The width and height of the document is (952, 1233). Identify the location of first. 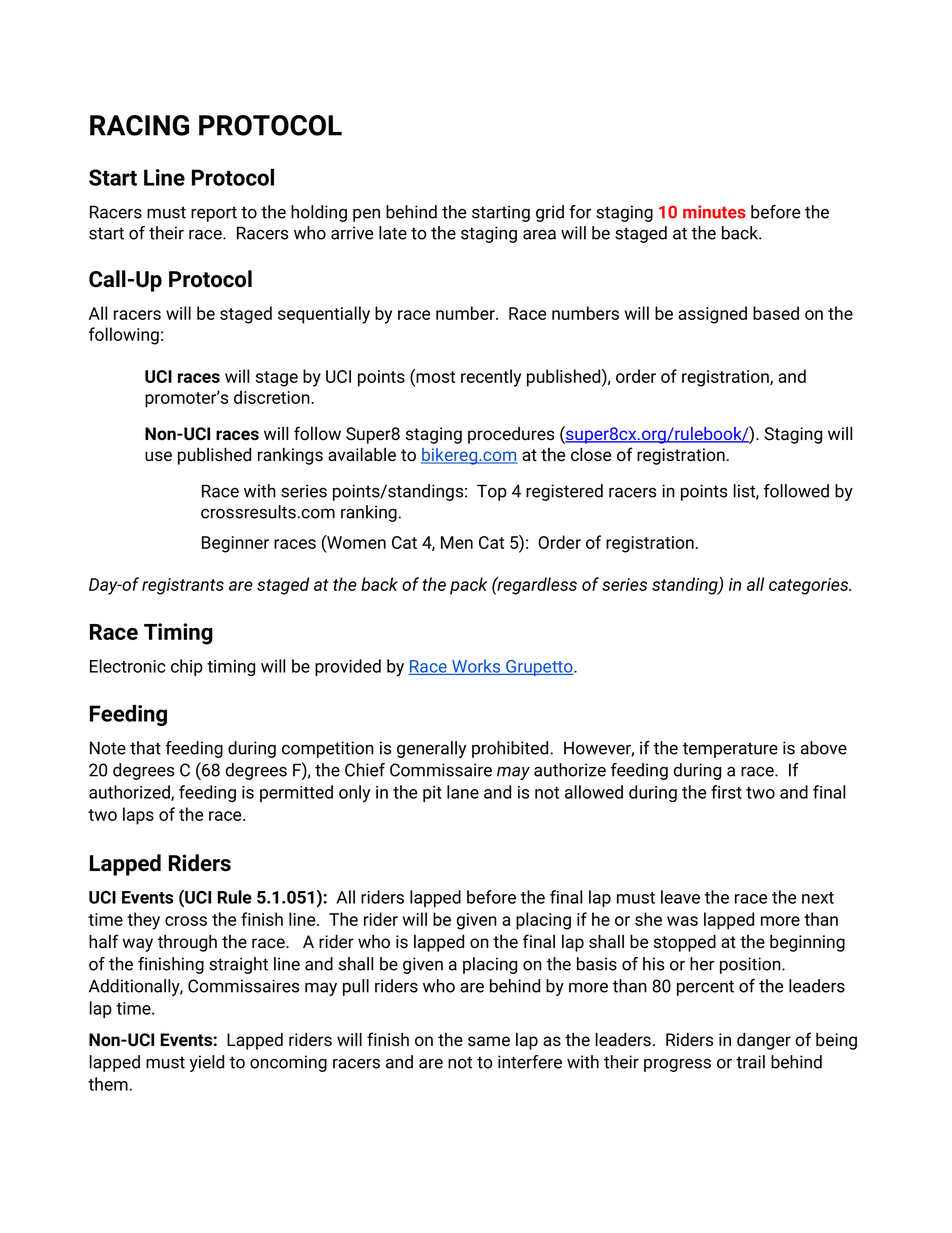
(726, 792).
